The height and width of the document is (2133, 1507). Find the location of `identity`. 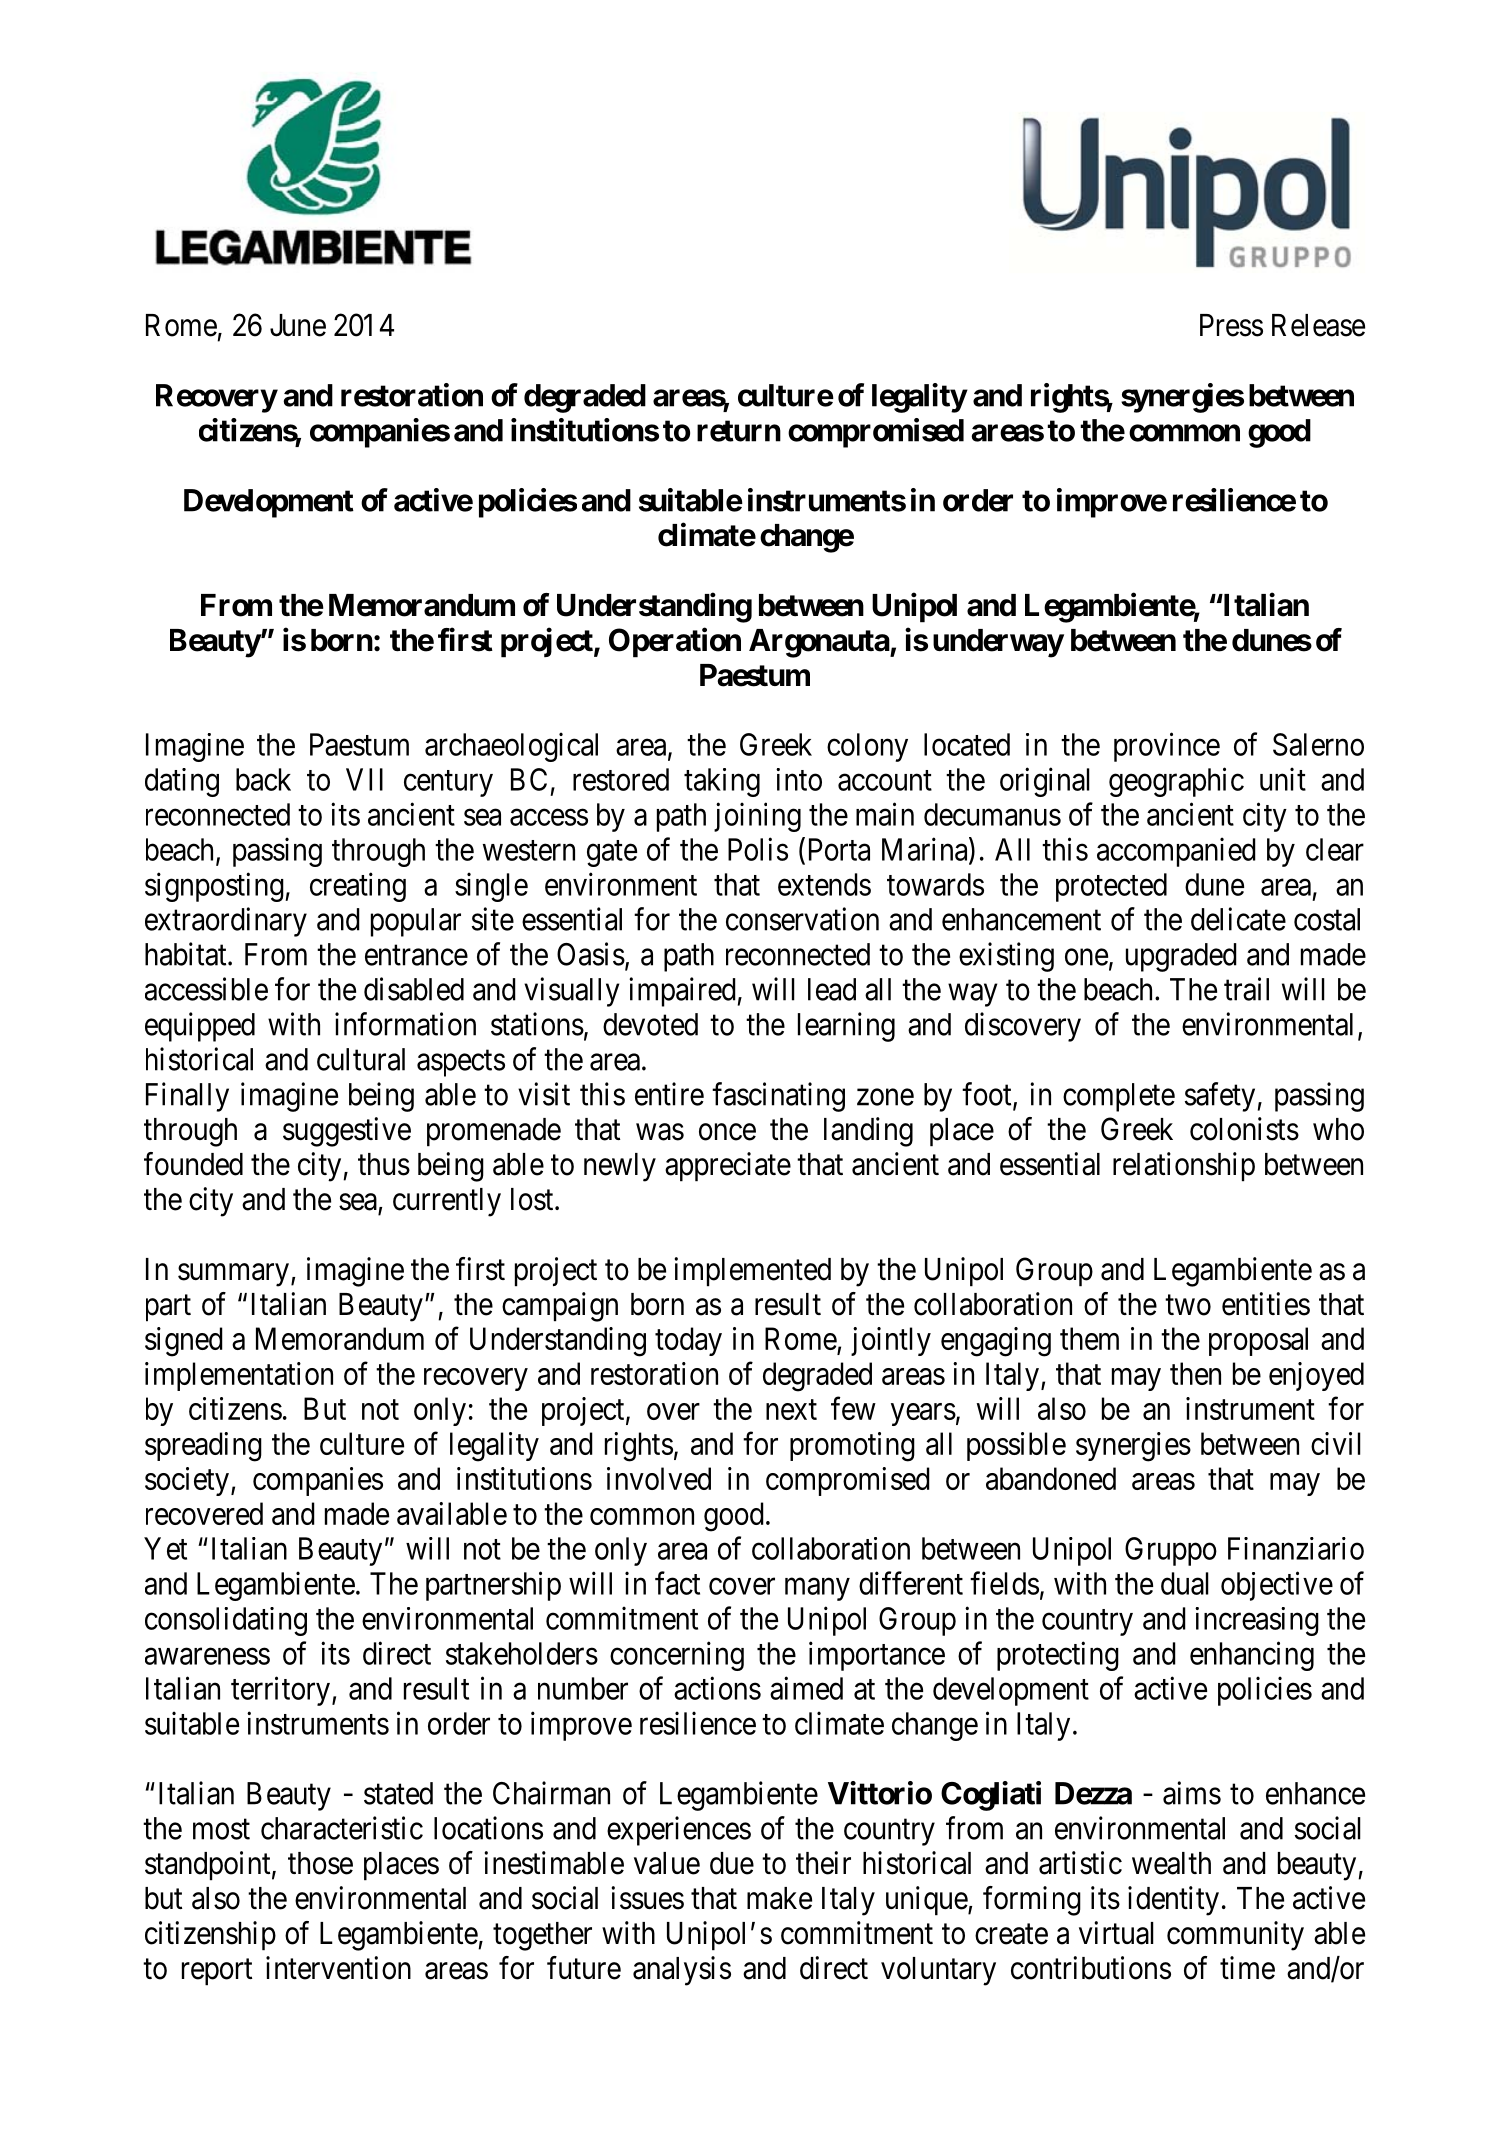

identity is located at coordinates (1173, 1901).
